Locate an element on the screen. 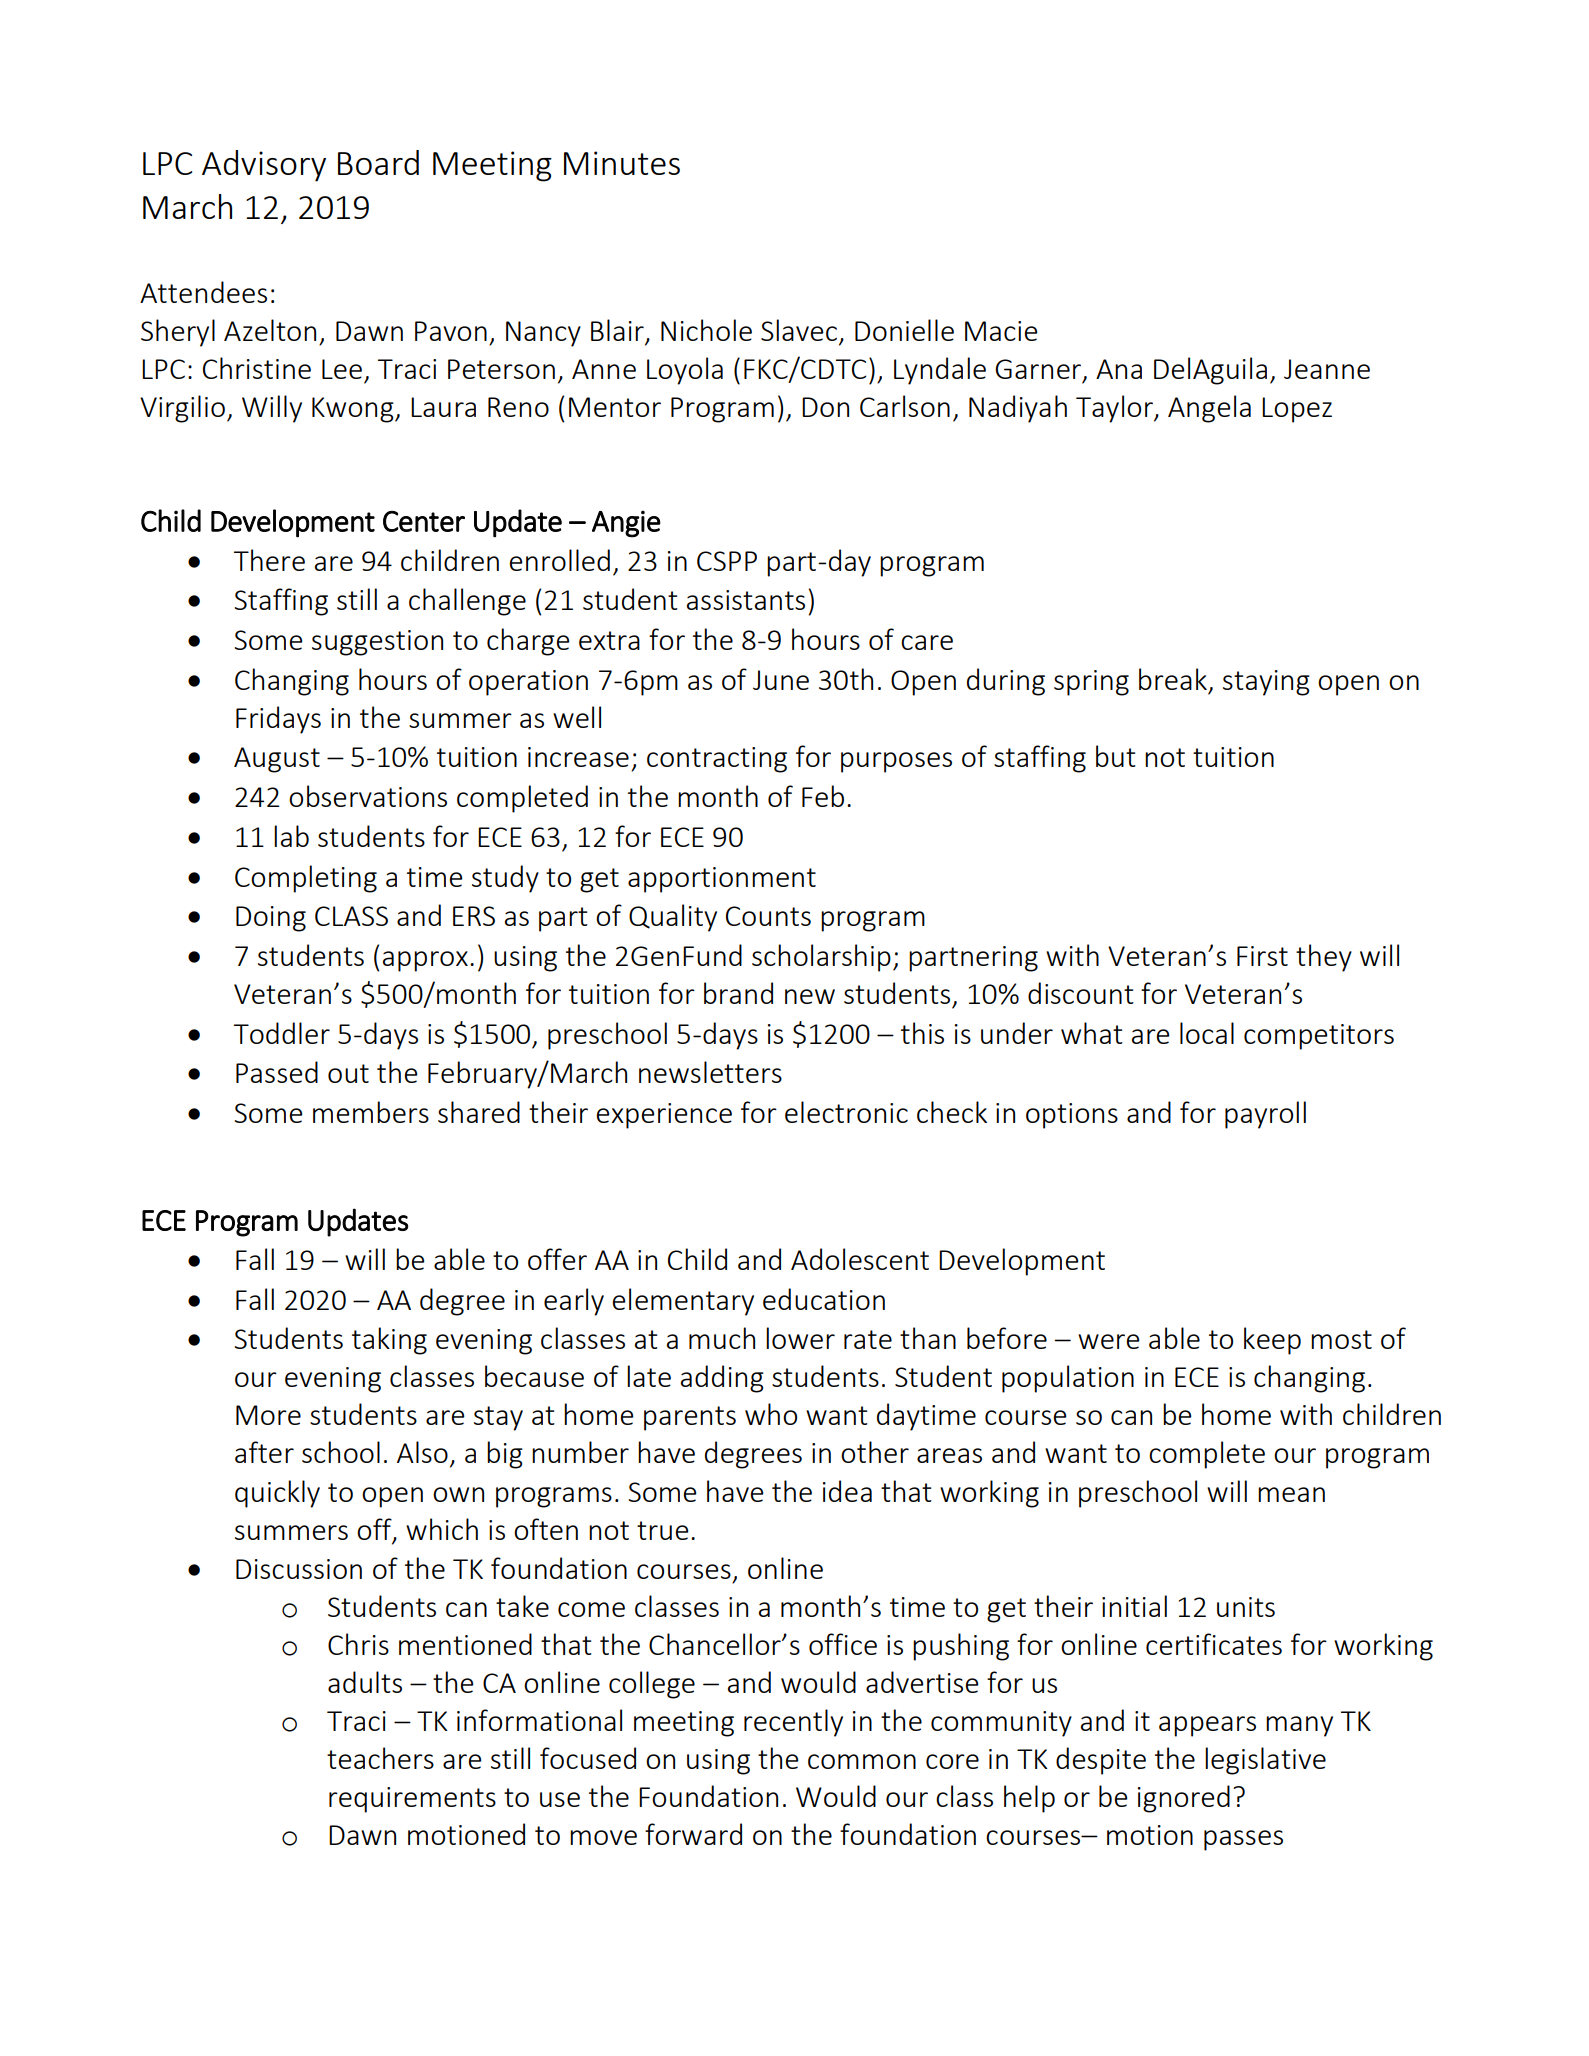 Image resolution: width=1589 pixels, height=2056 pixels. August is located at coordinates (277, 760).
